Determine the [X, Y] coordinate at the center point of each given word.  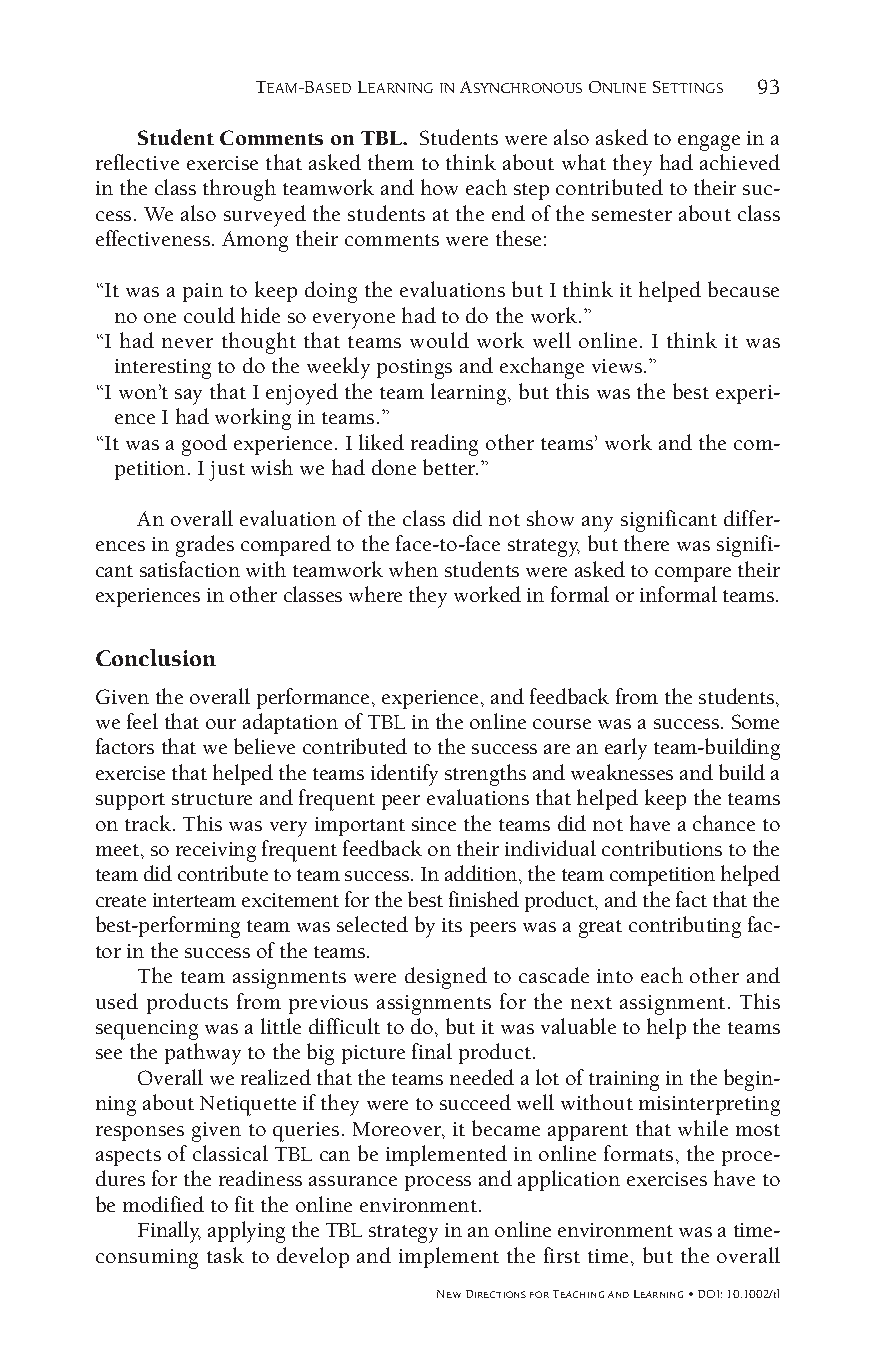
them [391, 162]
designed [446, 978]
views [618, 366]
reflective [137, 162]
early [626, 749]
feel [142, 721]
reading [444, 445]
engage [709, 143]
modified [163, 1204]
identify [404, 775]
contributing [685, 927]
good [204, 445]
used [117, 1001]
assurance [353, 1181]
